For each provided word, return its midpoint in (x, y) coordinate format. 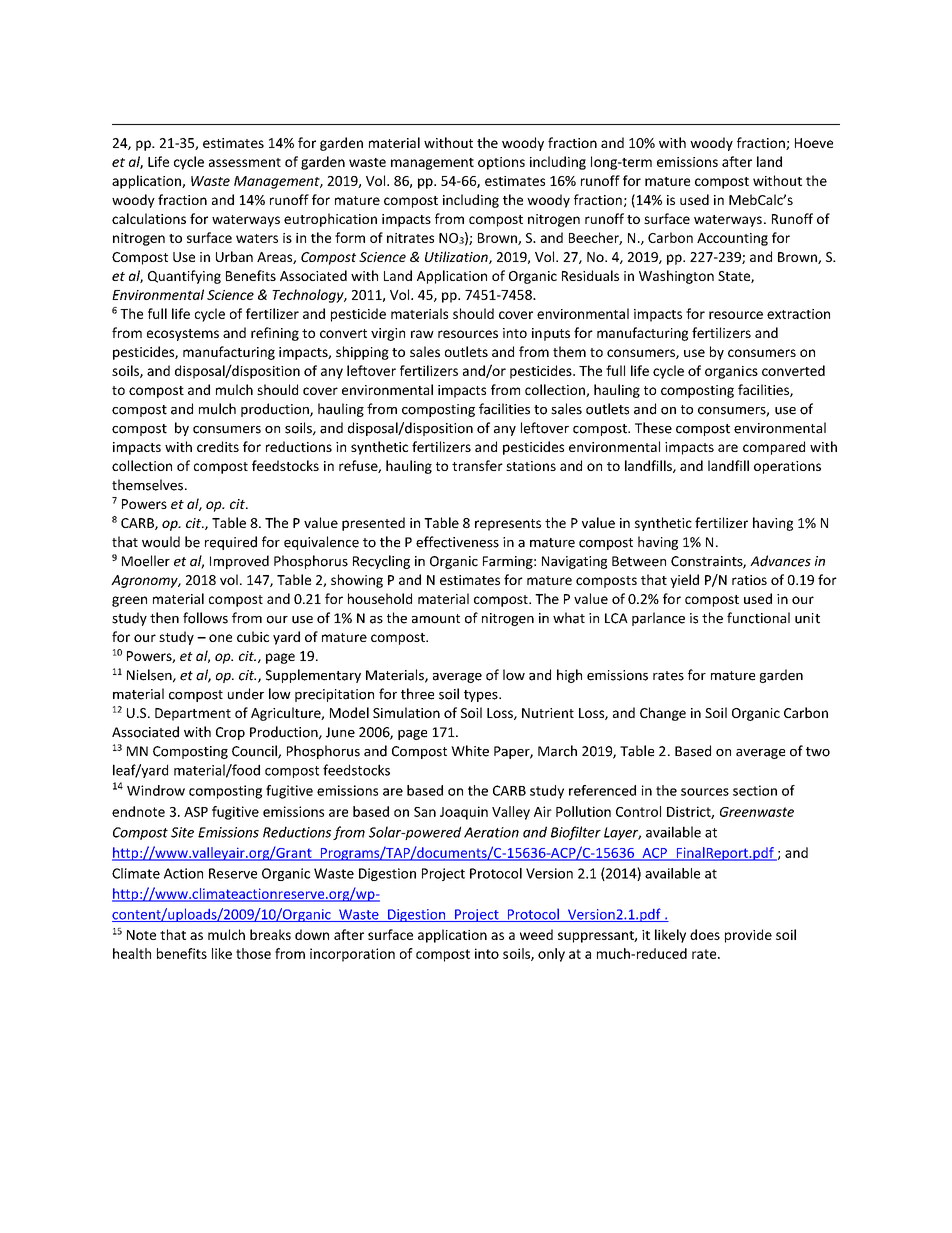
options (501, 163)
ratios (749, 580)
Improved (239, 562)
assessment (245, 162)
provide (748, 936)
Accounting (732, 239)
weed (536, 934)
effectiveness (457, 542)
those (253, 953)
